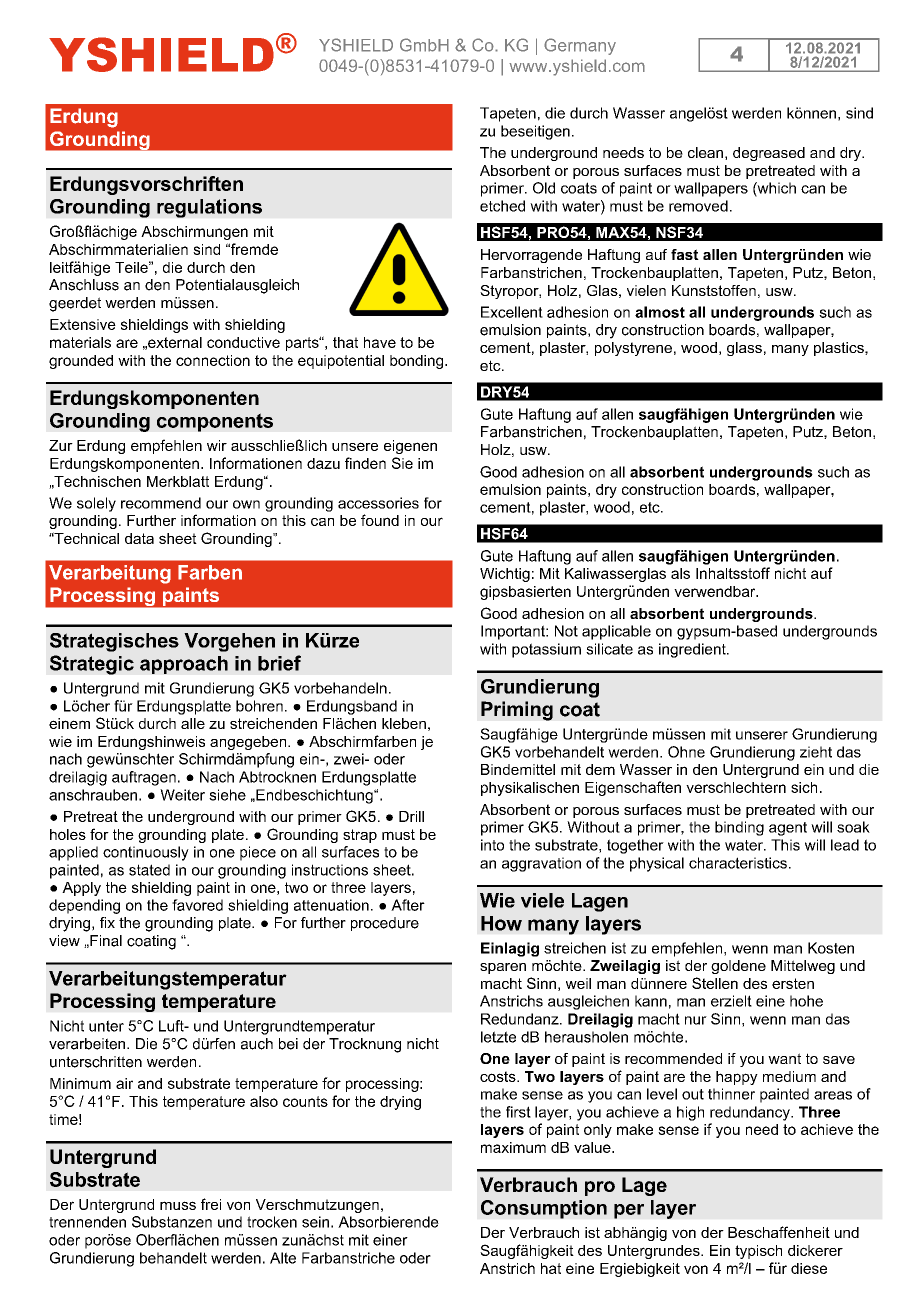  I want to click on diese, so click(809, 1268).
